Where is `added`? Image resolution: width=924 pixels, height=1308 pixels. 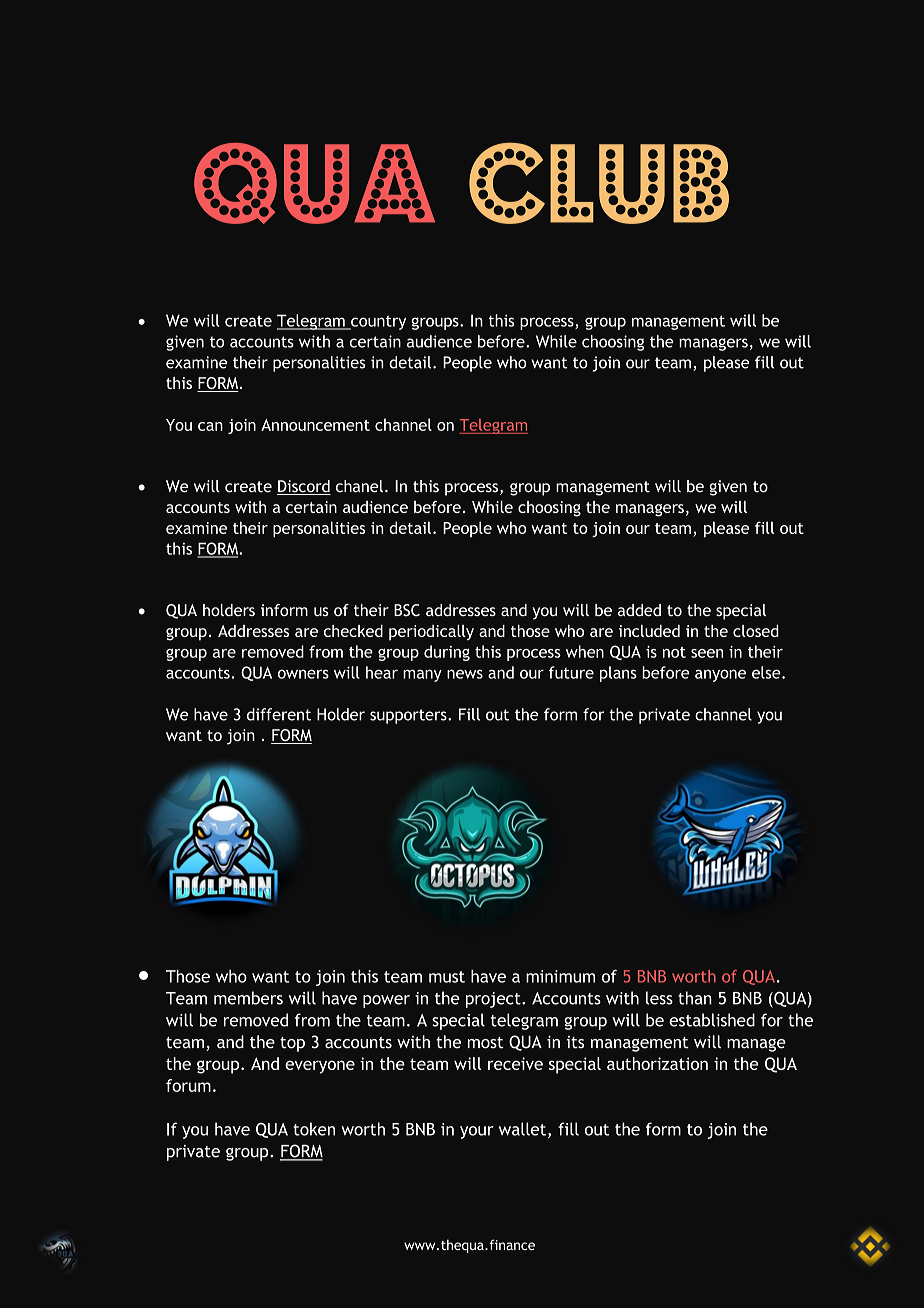
added is located at coordinates (639, 610).
